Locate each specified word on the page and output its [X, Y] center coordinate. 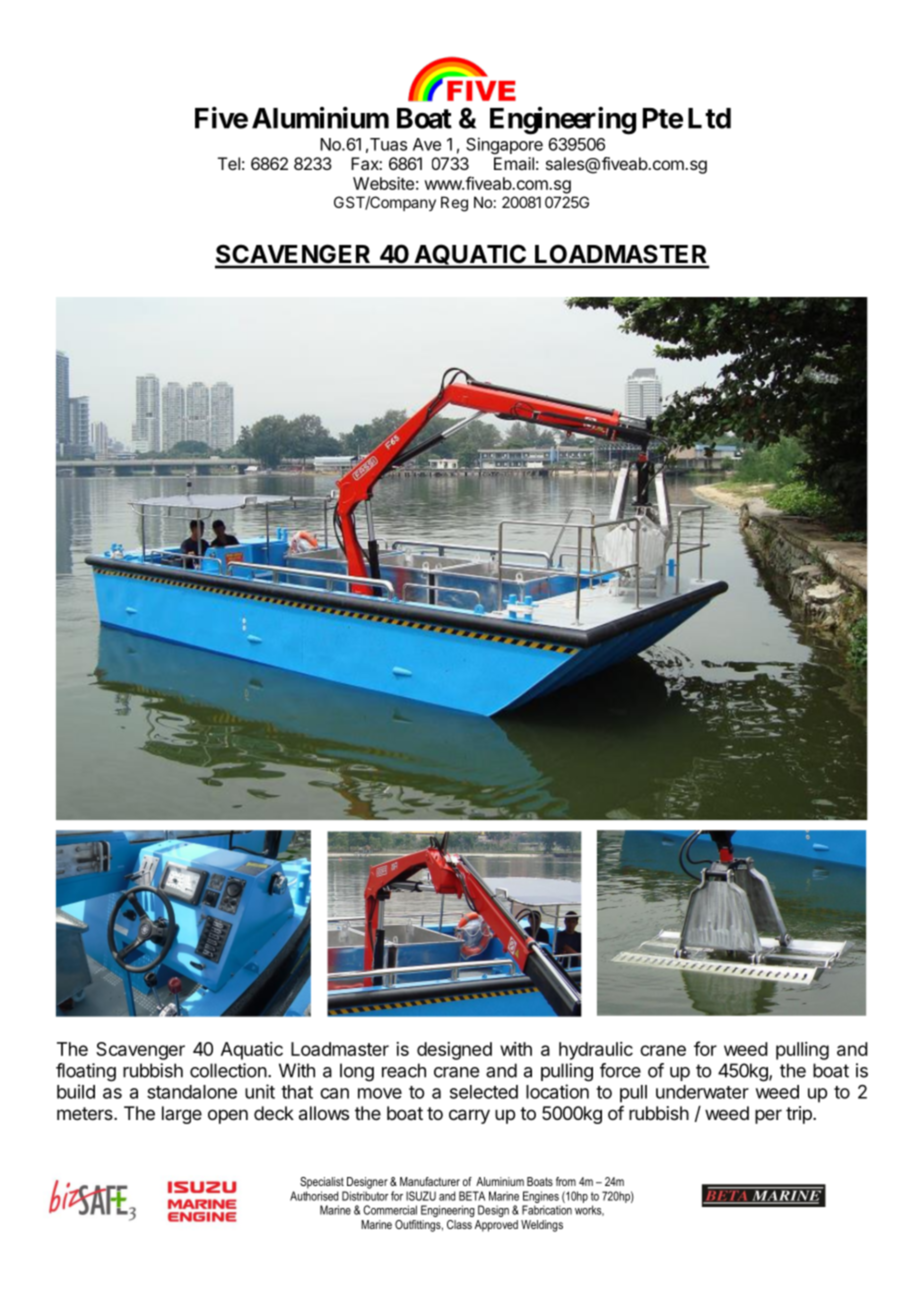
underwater [702, 1092]
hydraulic [596, 1051]
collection [228, 1070]
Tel [229, 163]
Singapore [504, 145]
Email [514, 163]
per [768, 1116]
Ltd [709, 118]
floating [86, 1072]
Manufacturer [430, 1181]
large [182, 1115]
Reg [454, 204]
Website [383, 183]
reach [404, 1070]
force [620, 1070]
